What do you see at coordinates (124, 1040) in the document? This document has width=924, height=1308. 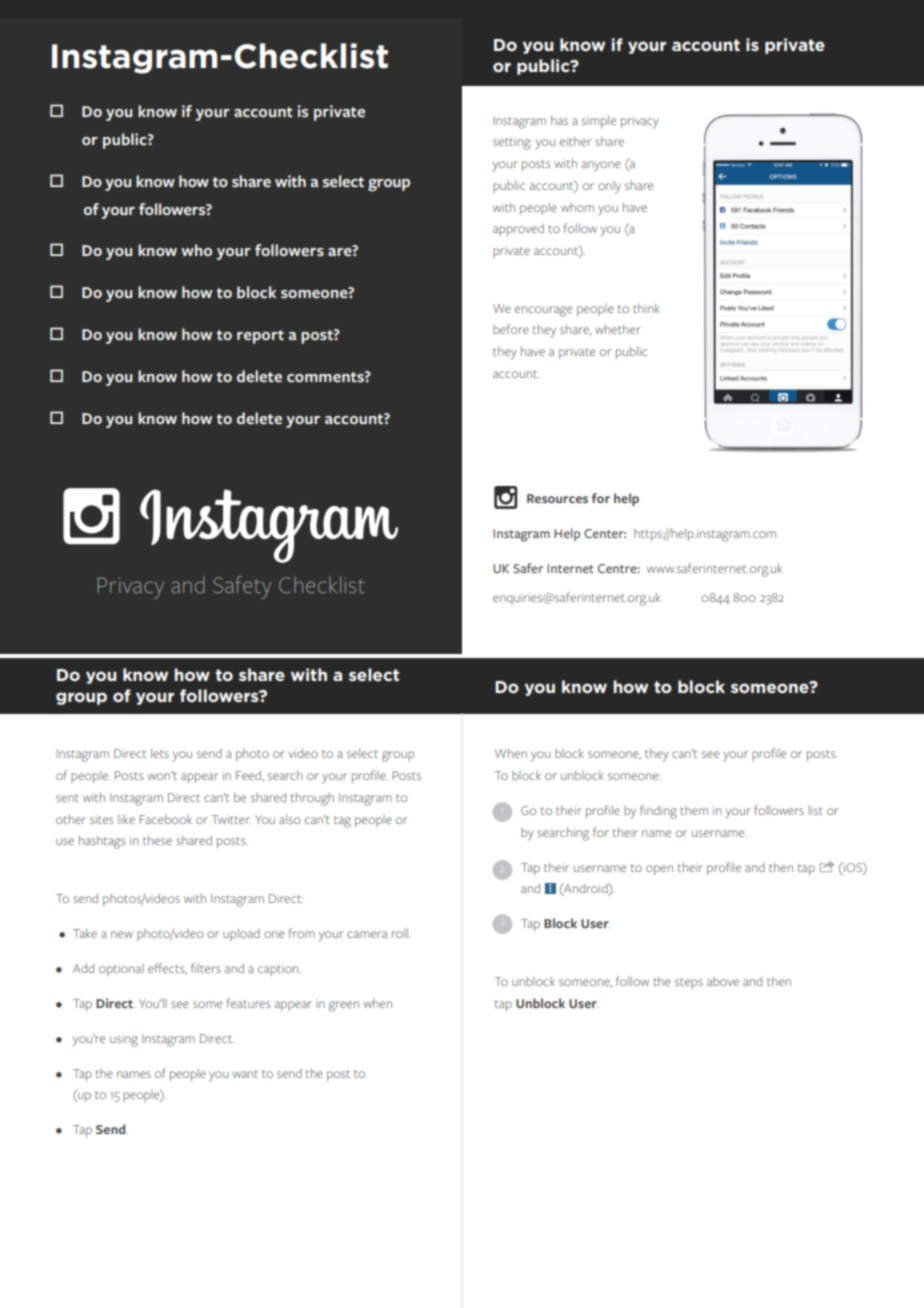 I see `using` at bounding box center [124, 1040].
